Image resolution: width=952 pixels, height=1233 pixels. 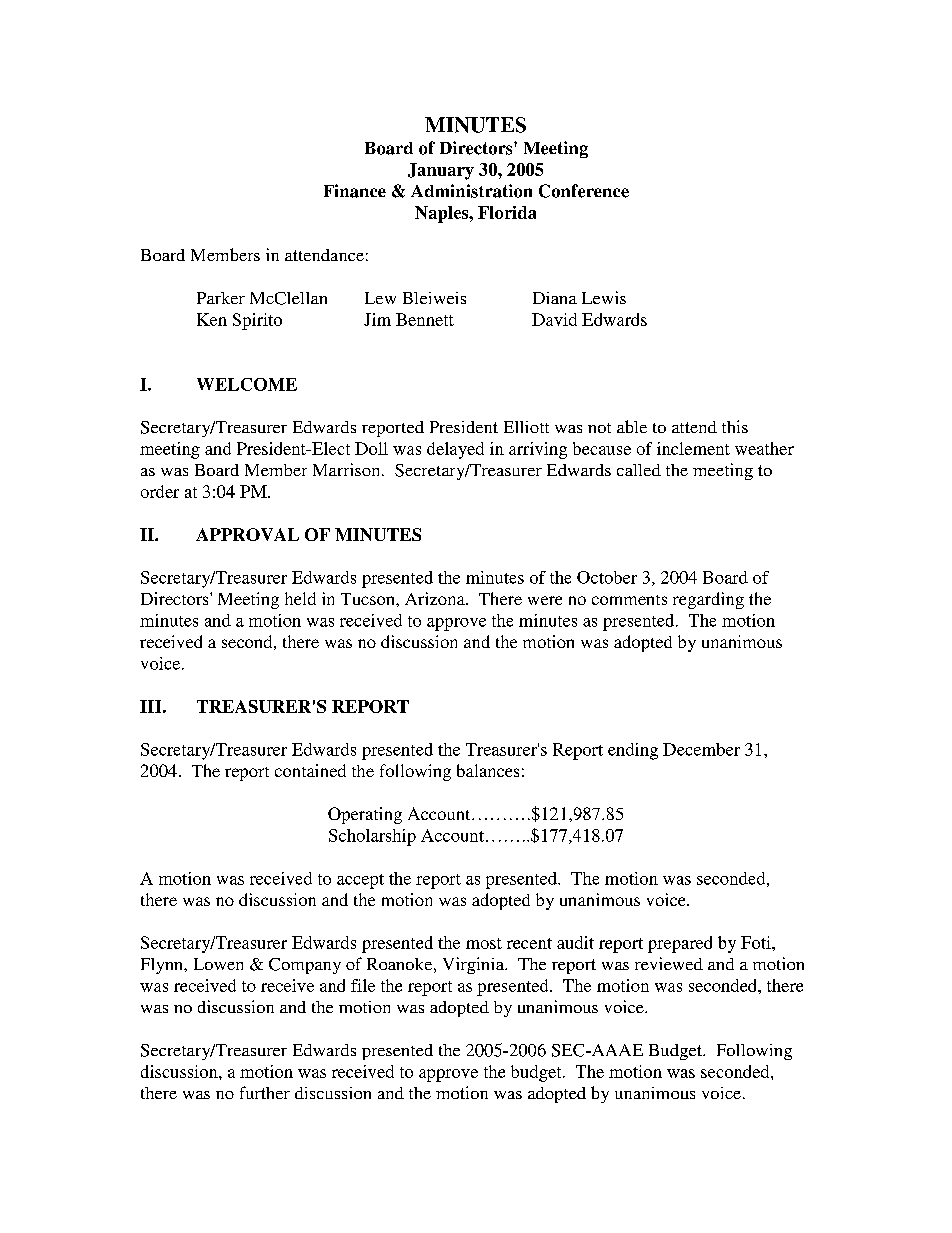 What do you see at coordinates (474, 965) in the screenshot?
I see `Virginia` at bounding box center [474, 965].
